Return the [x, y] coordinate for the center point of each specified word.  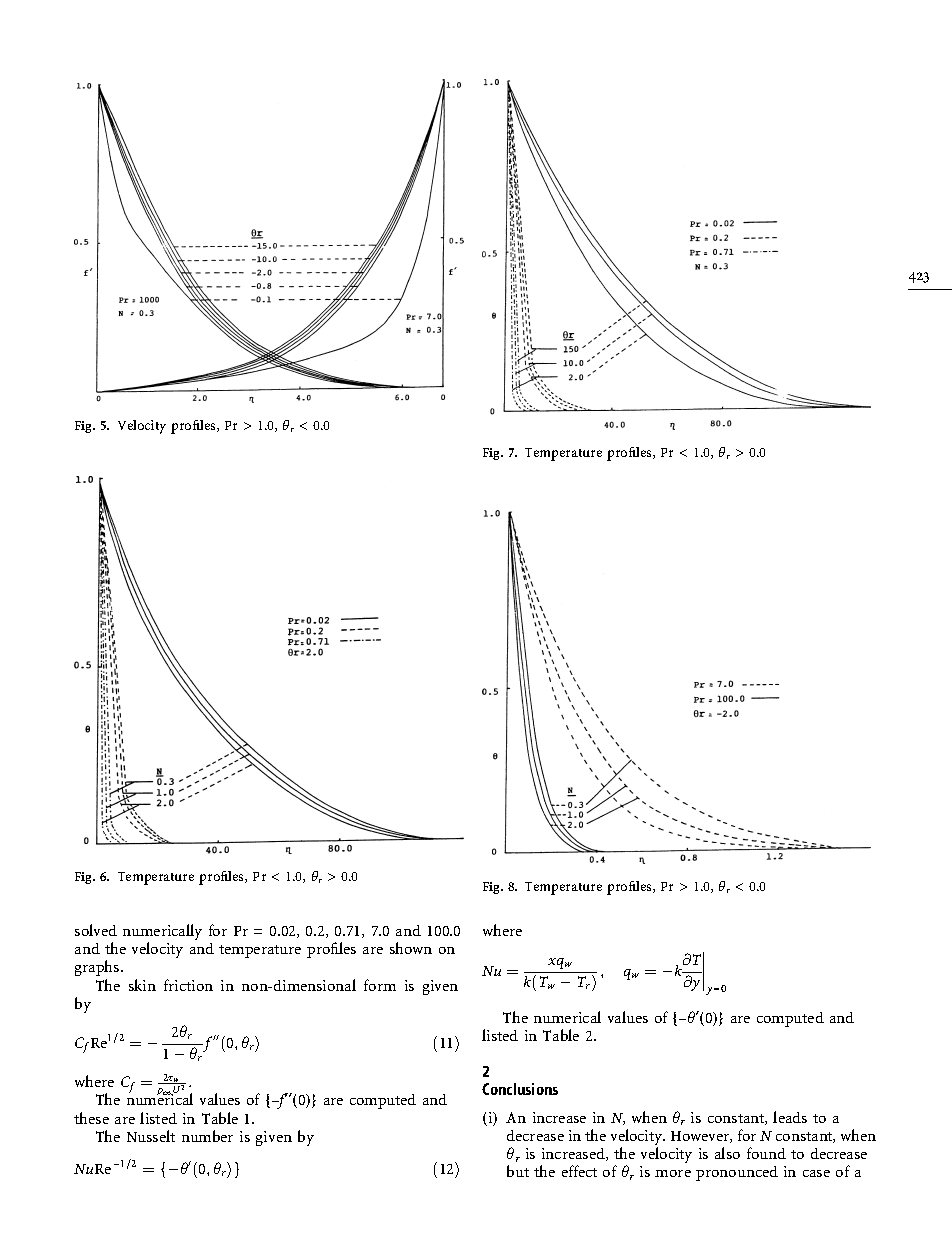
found [766, 1153]
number [207, 1136]
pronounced [737, 1173]
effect [579, 1171]
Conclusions [520, 1089]
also [727, 1153]
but [518, 1171]
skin [142, 985]
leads [790, 1117]
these [91, 1118]
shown [411, 948]
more [673, 1173]
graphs [98, 970]
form [380, 985]
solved [96, 930]
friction [188, 985]
